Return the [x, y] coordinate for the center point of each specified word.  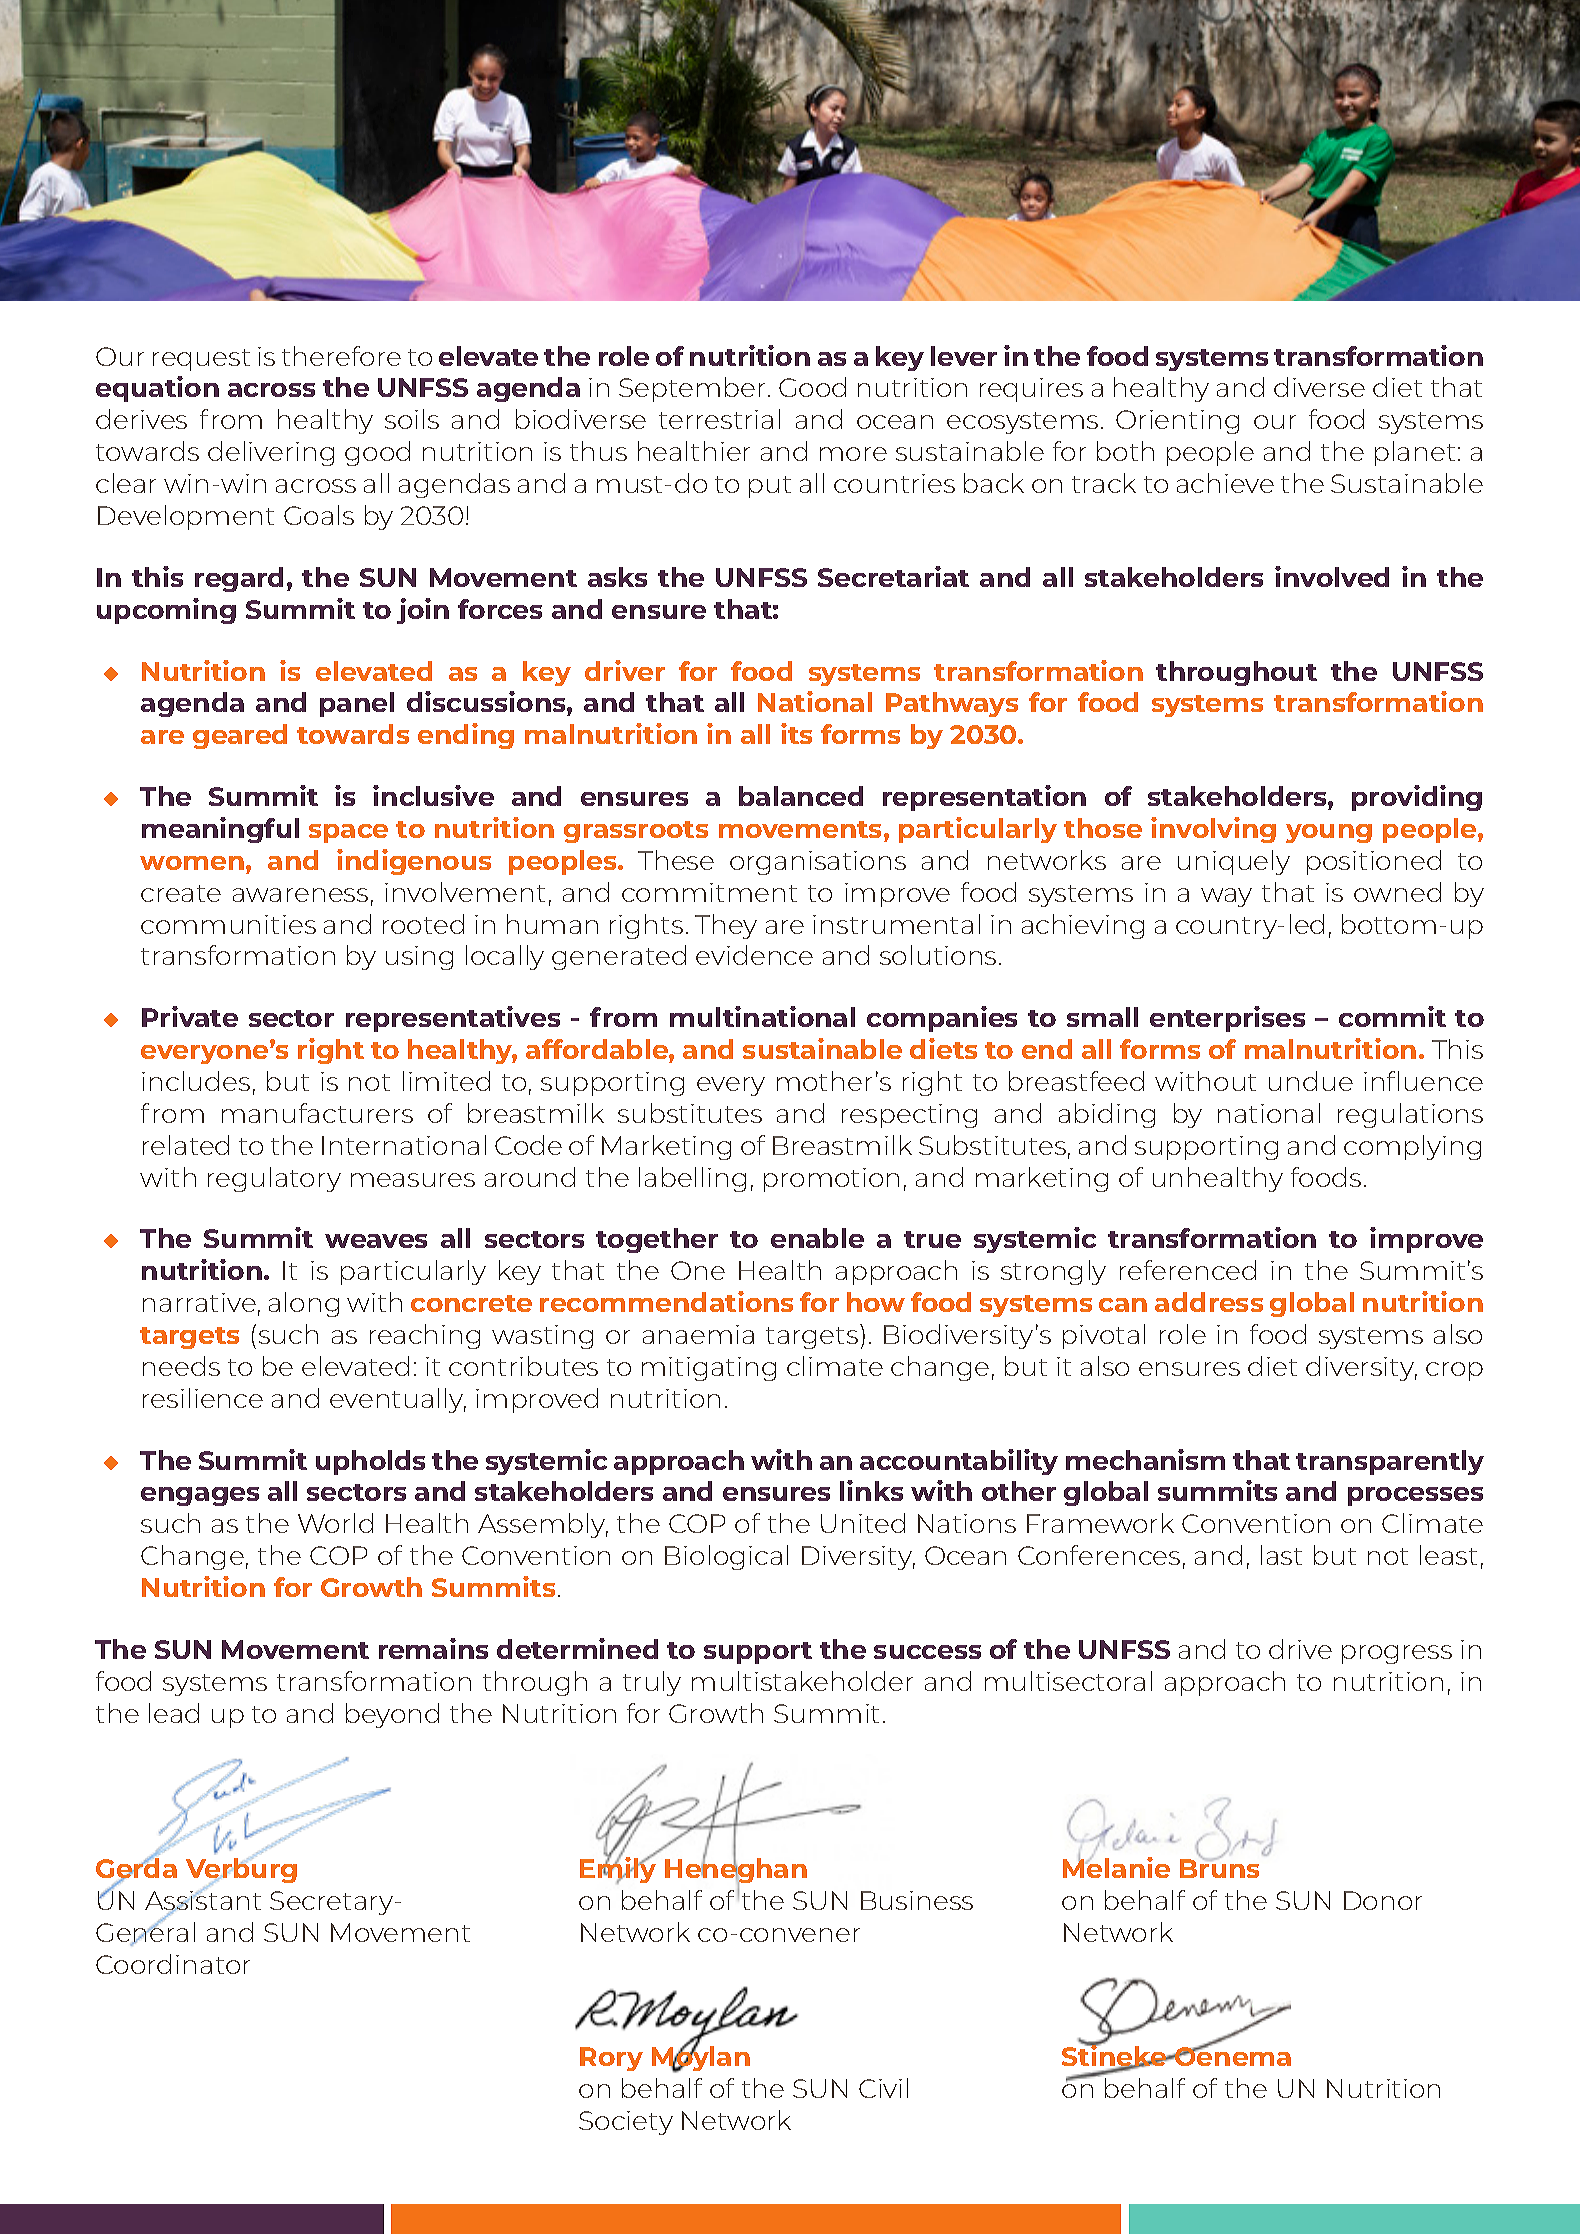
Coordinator [173, 1964]
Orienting [1177, 422]
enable [817, 1238]
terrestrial [719, 419]
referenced [1188, 1270]
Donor [1383, 1900]
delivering [271, 453]
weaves [376, 1241]
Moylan [701, 2058]
